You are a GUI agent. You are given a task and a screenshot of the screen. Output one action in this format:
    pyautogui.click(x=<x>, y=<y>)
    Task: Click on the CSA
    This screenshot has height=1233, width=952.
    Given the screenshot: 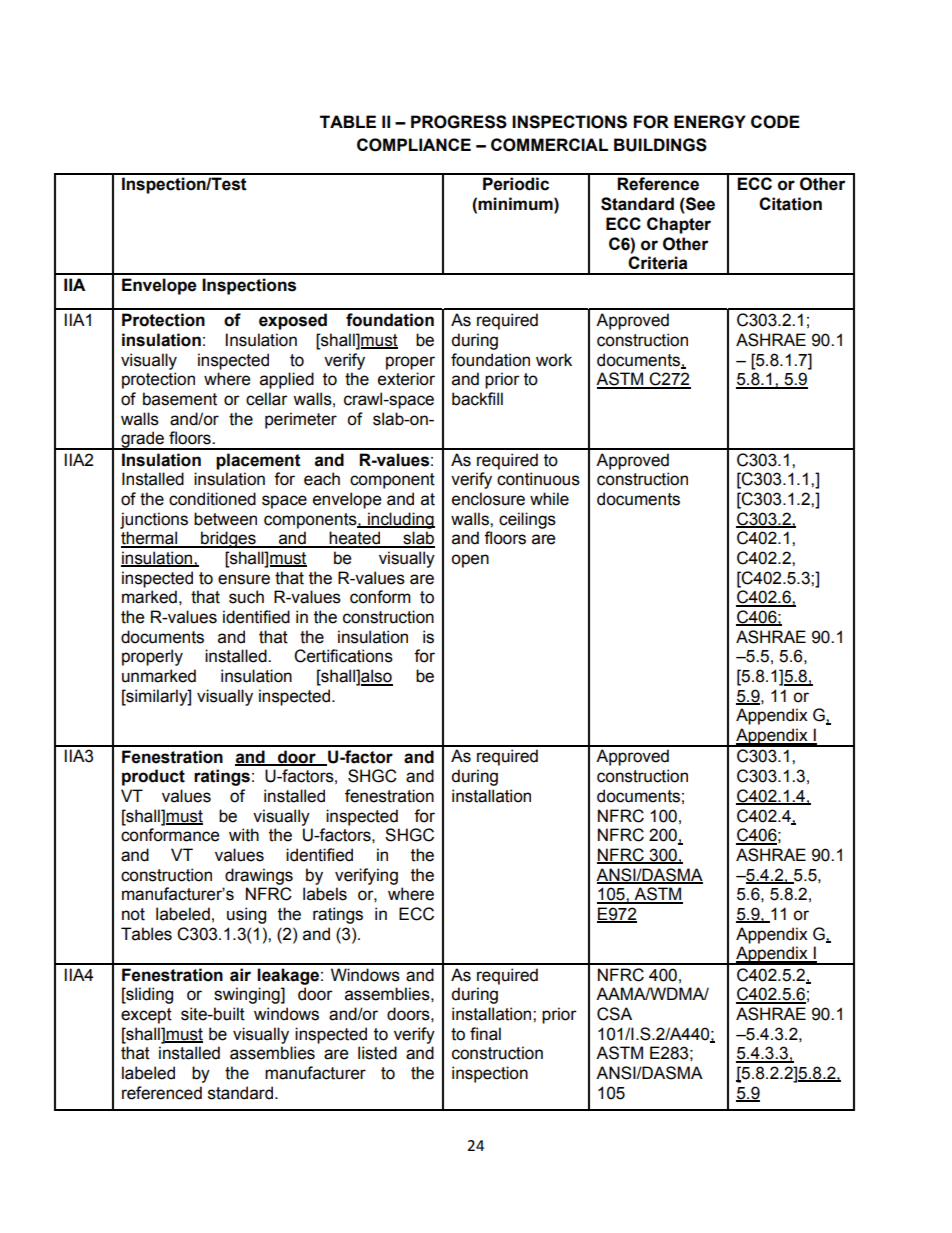 What is the action you would take?
    pyautogui.click(x=614, y=1014)
